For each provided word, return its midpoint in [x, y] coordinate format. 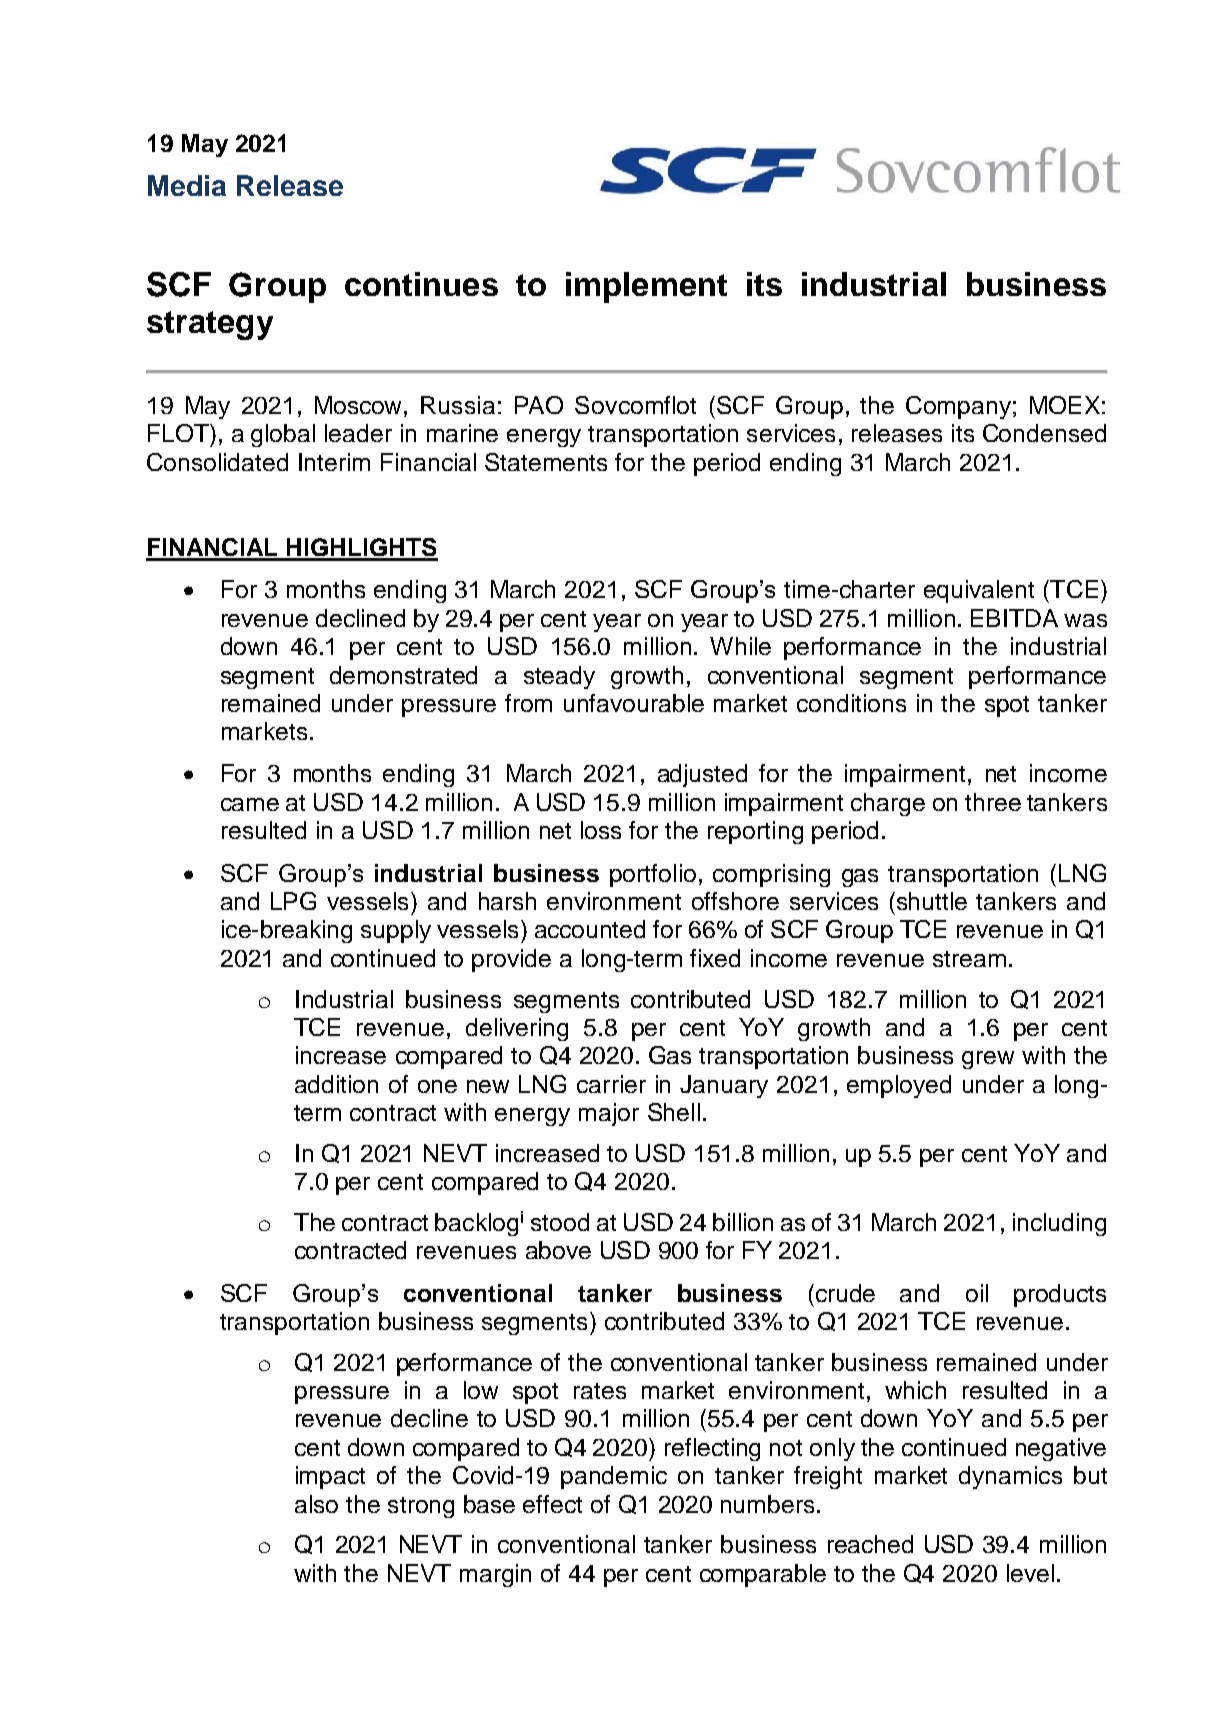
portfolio [653, 875]
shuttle [930, 901]
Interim [334, 462]
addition [336, 1084]
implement [646, 287]
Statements [546, 462]
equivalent [979, 591]
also [316, 1504]
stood [560, 1222]
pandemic [614, 1477]
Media [187, 185]
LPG [293, 901]
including [1059, 1224]
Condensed [1044, 433]
